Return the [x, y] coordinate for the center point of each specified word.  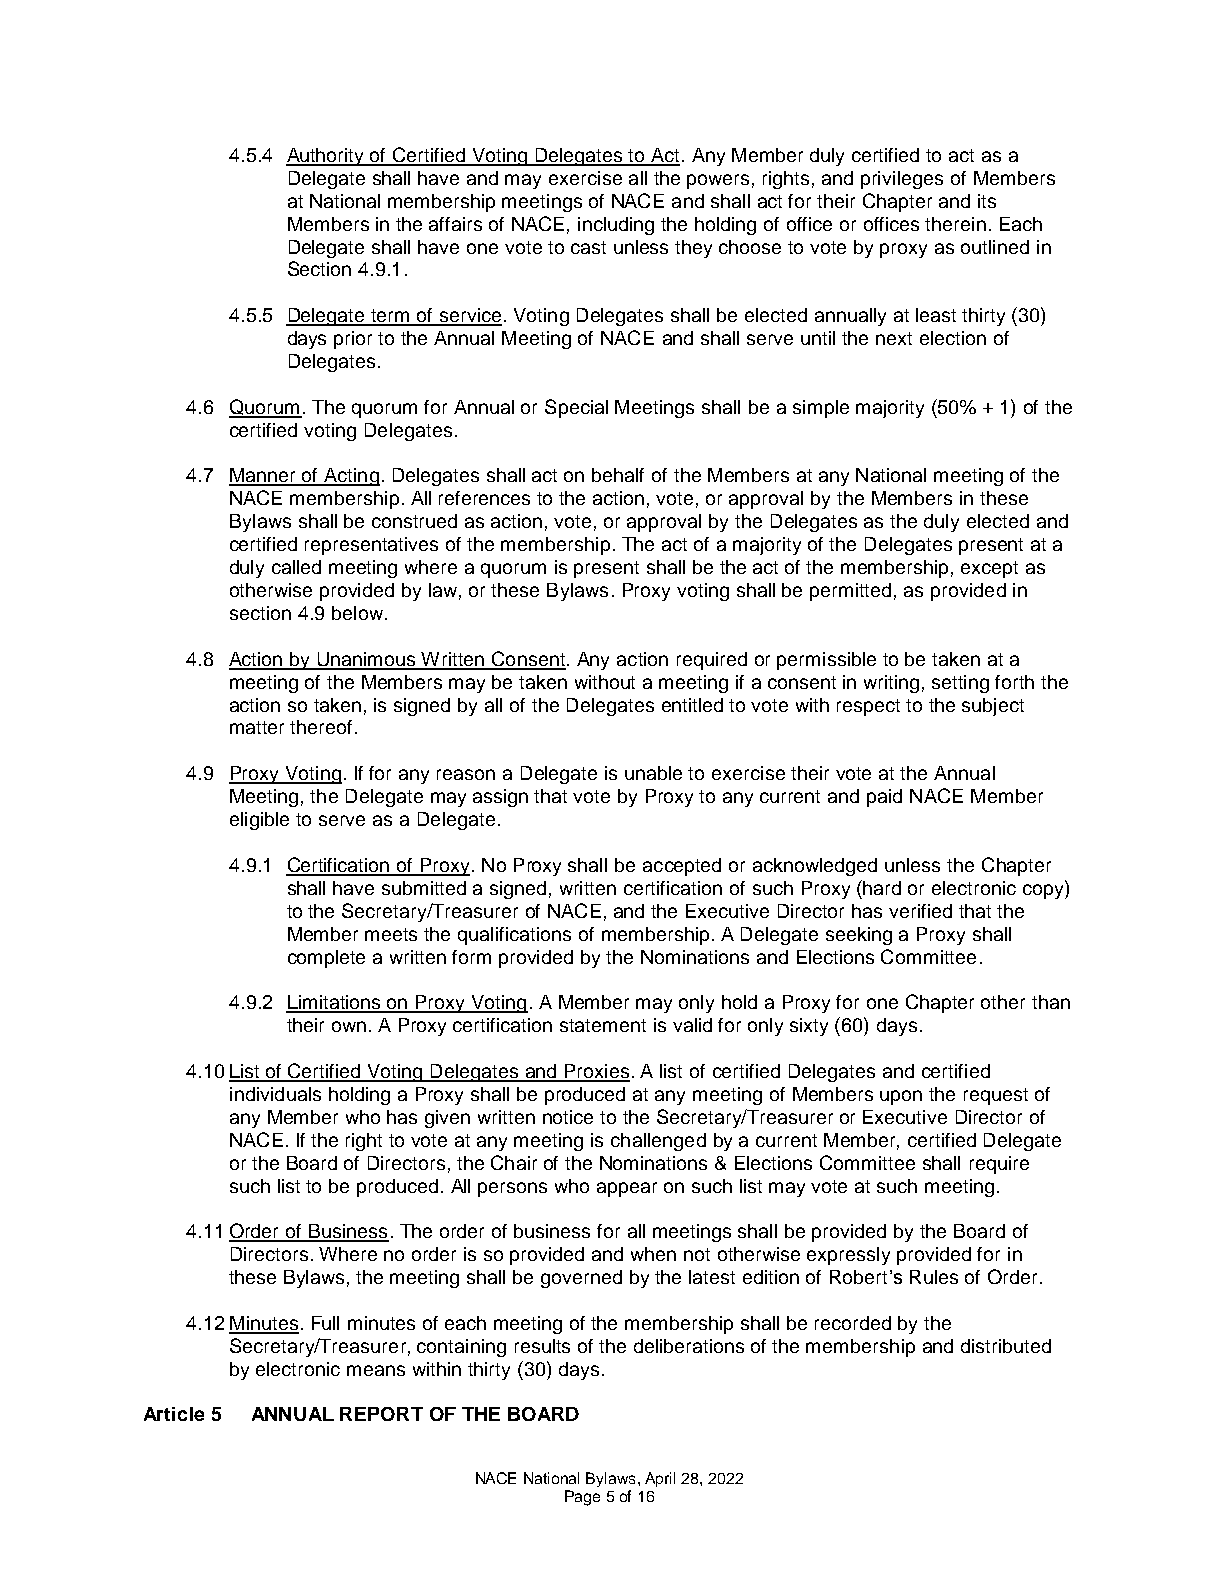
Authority [327, 157]
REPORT [381, 1414]
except [989, 569]
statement [603, 1025]
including [616, 226]
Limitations [334, 1003]
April [660, 1479]
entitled [692, 705]
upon [901, 1097]
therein [955, 224]
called [296, 567]
